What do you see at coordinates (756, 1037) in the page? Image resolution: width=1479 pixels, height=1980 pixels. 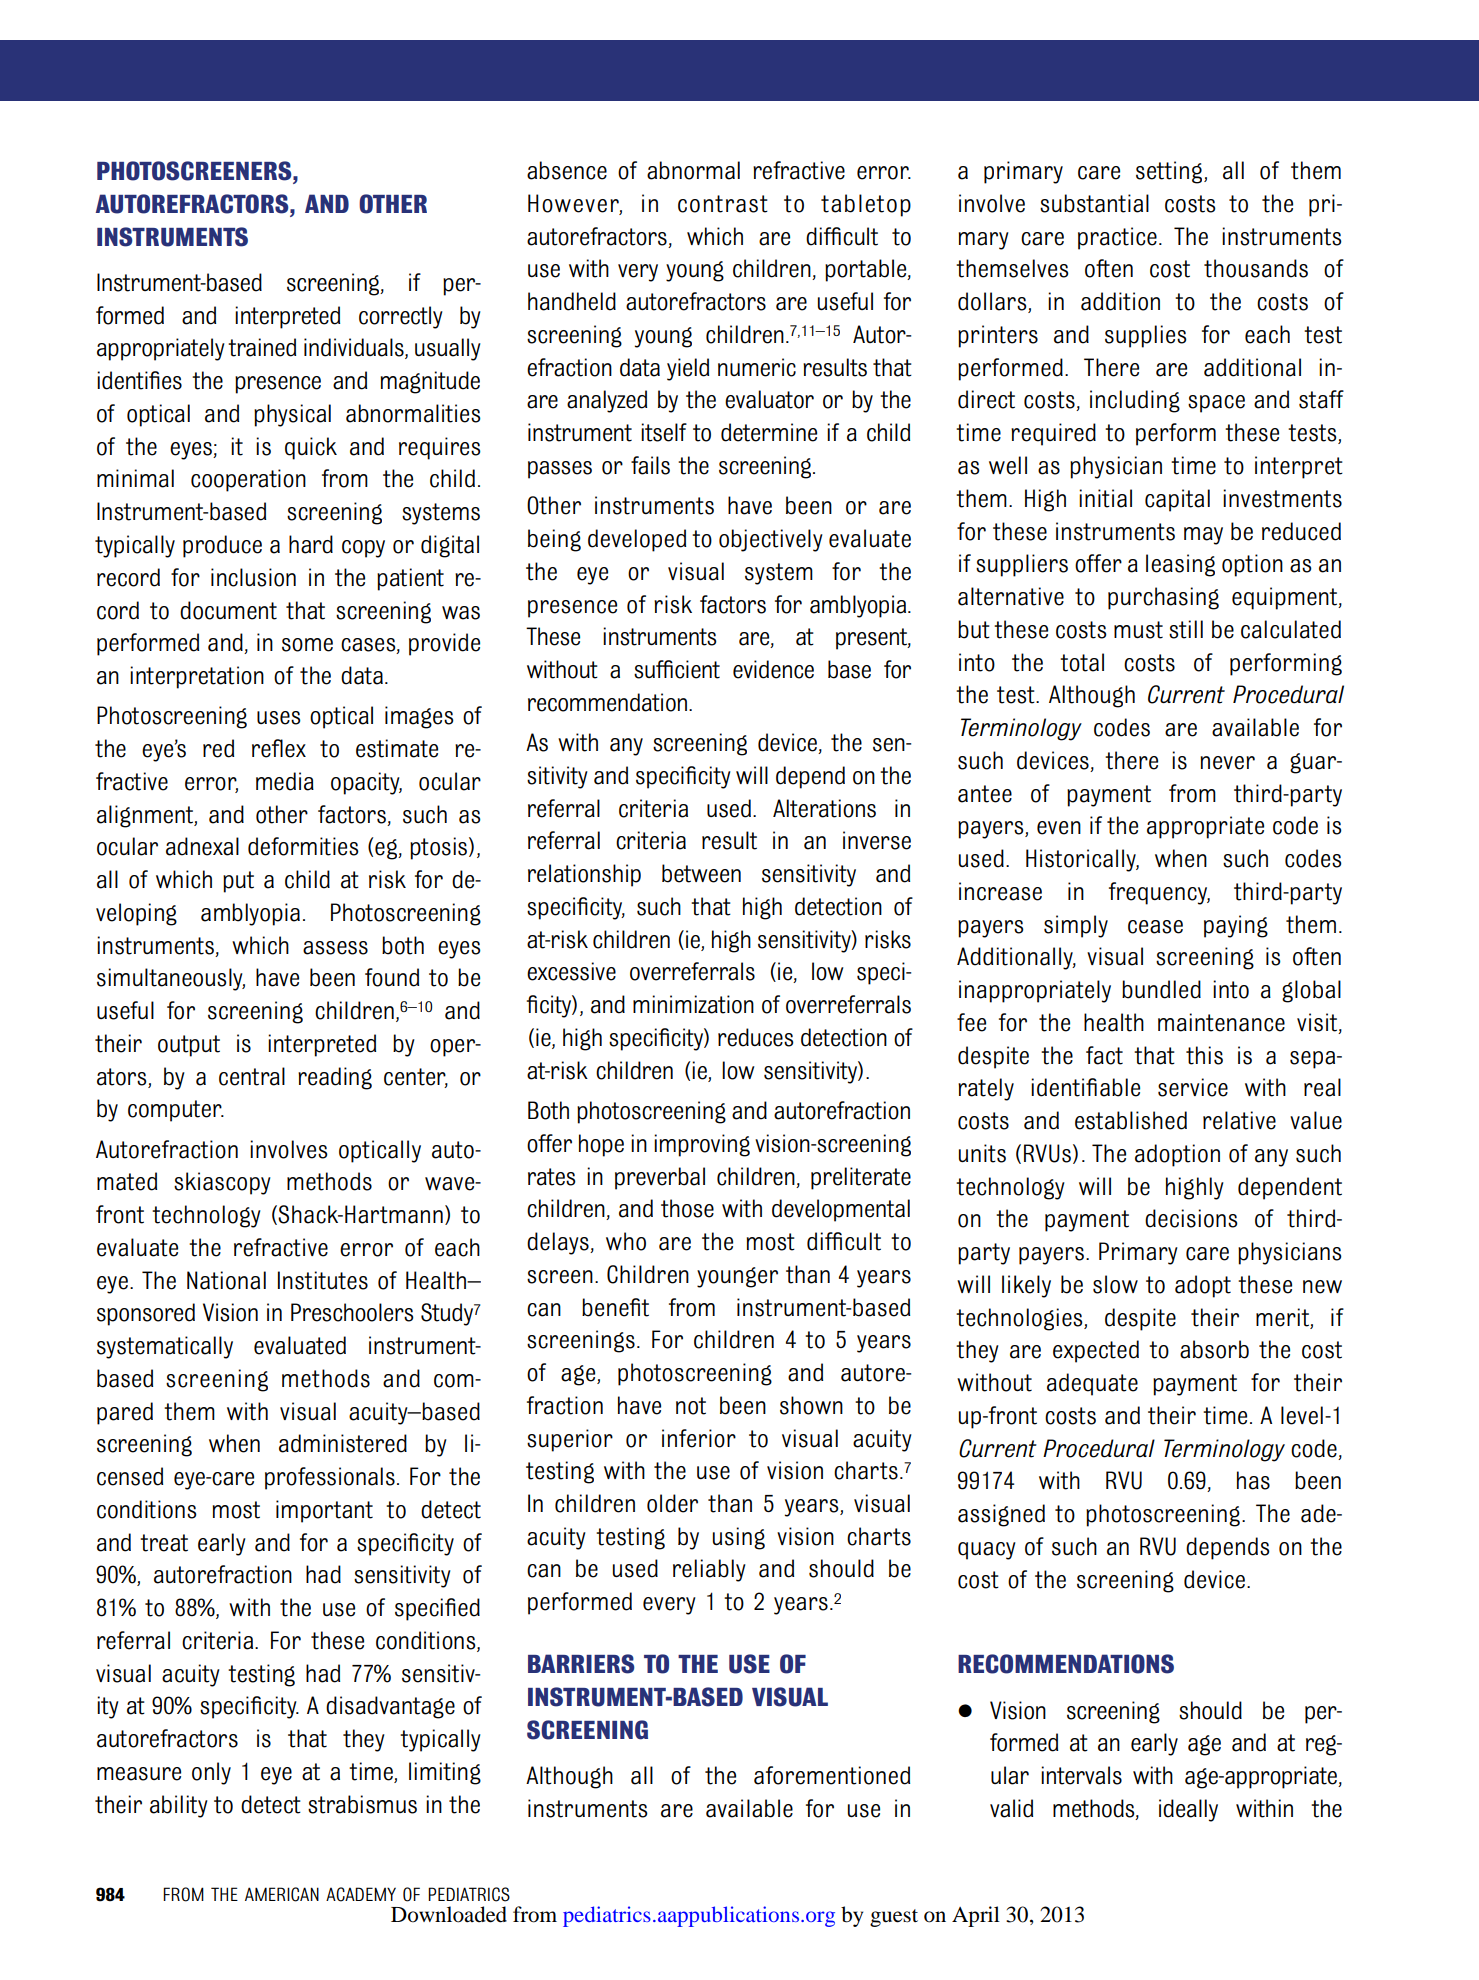 I see `reduces` at bounding box center [756, 1037].
